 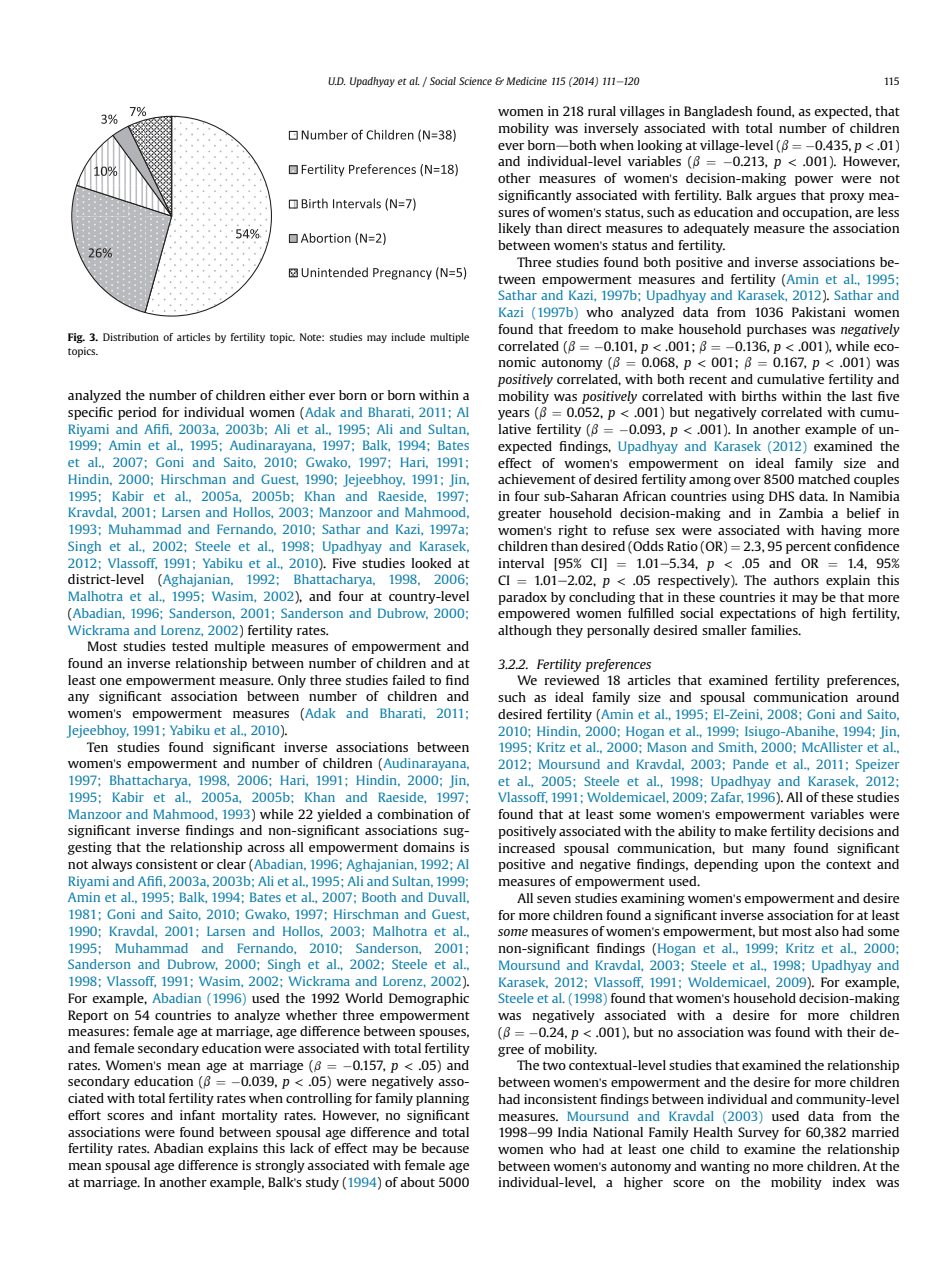 What do you see at coordinates (445, 1148) in the image?
I see `because` at bounding box center [445, 1148].
